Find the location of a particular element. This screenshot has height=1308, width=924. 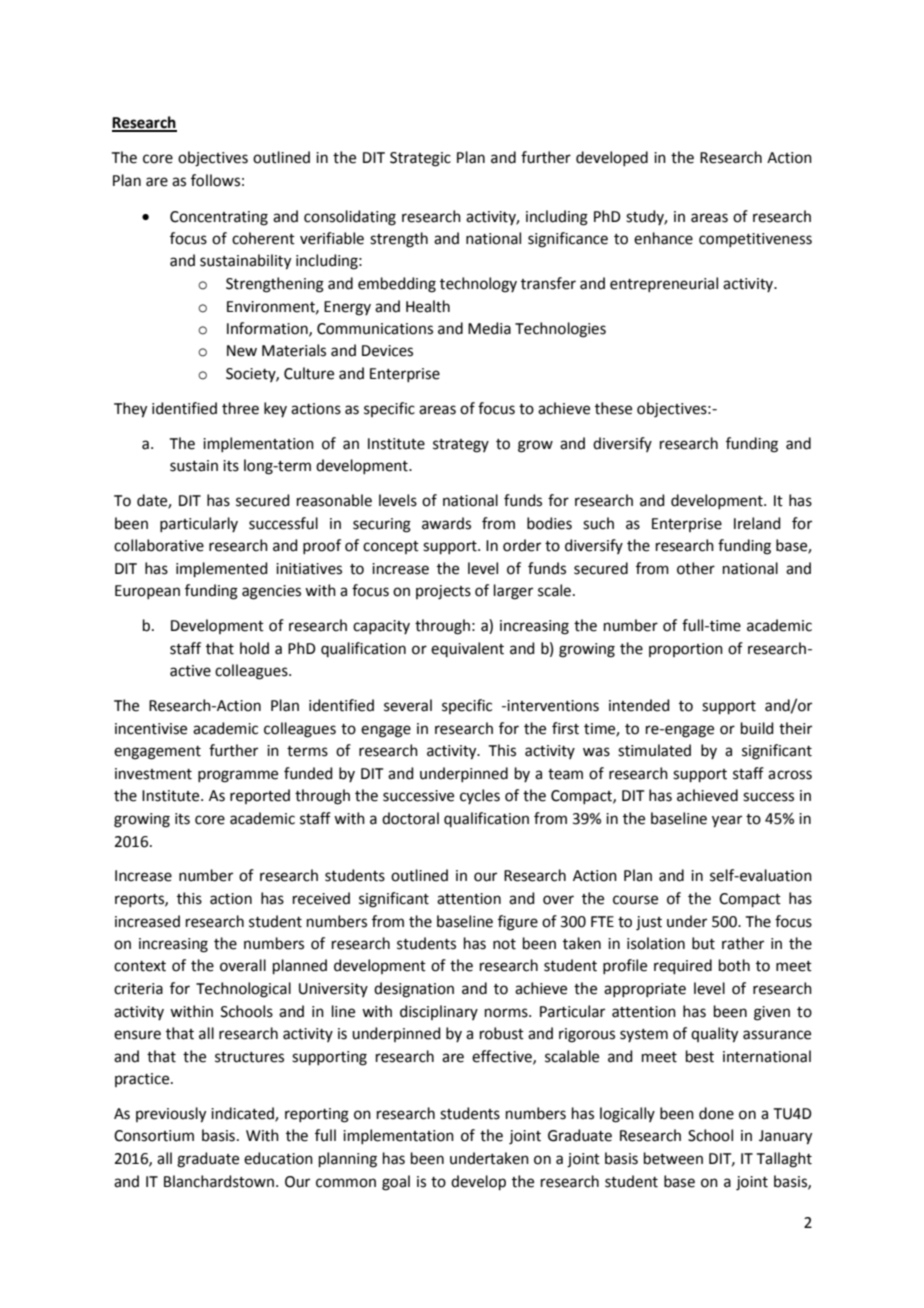

hold is located at coordinates (254, 648).
